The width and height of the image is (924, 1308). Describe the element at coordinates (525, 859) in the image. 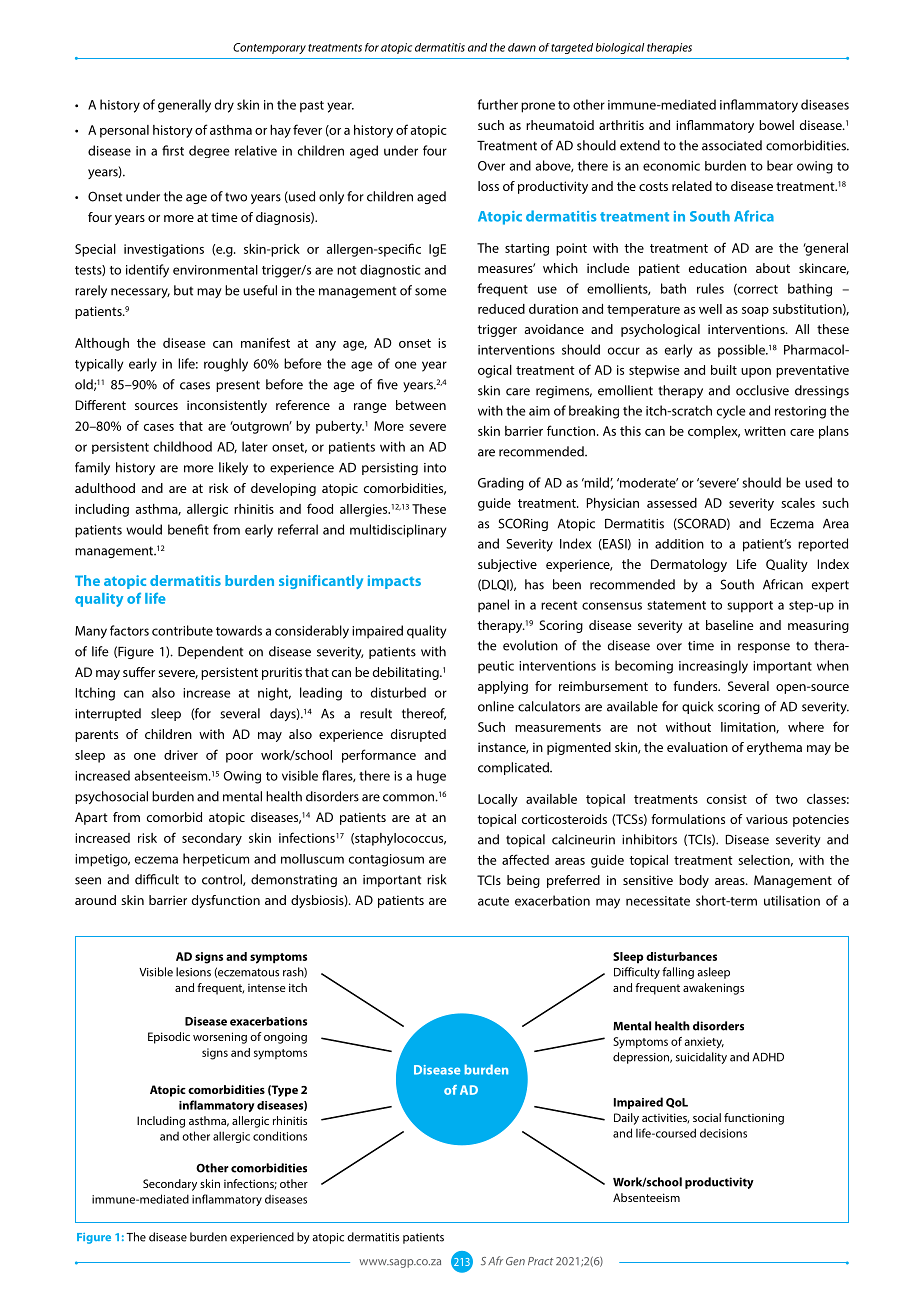

I see `affected` at that location.
